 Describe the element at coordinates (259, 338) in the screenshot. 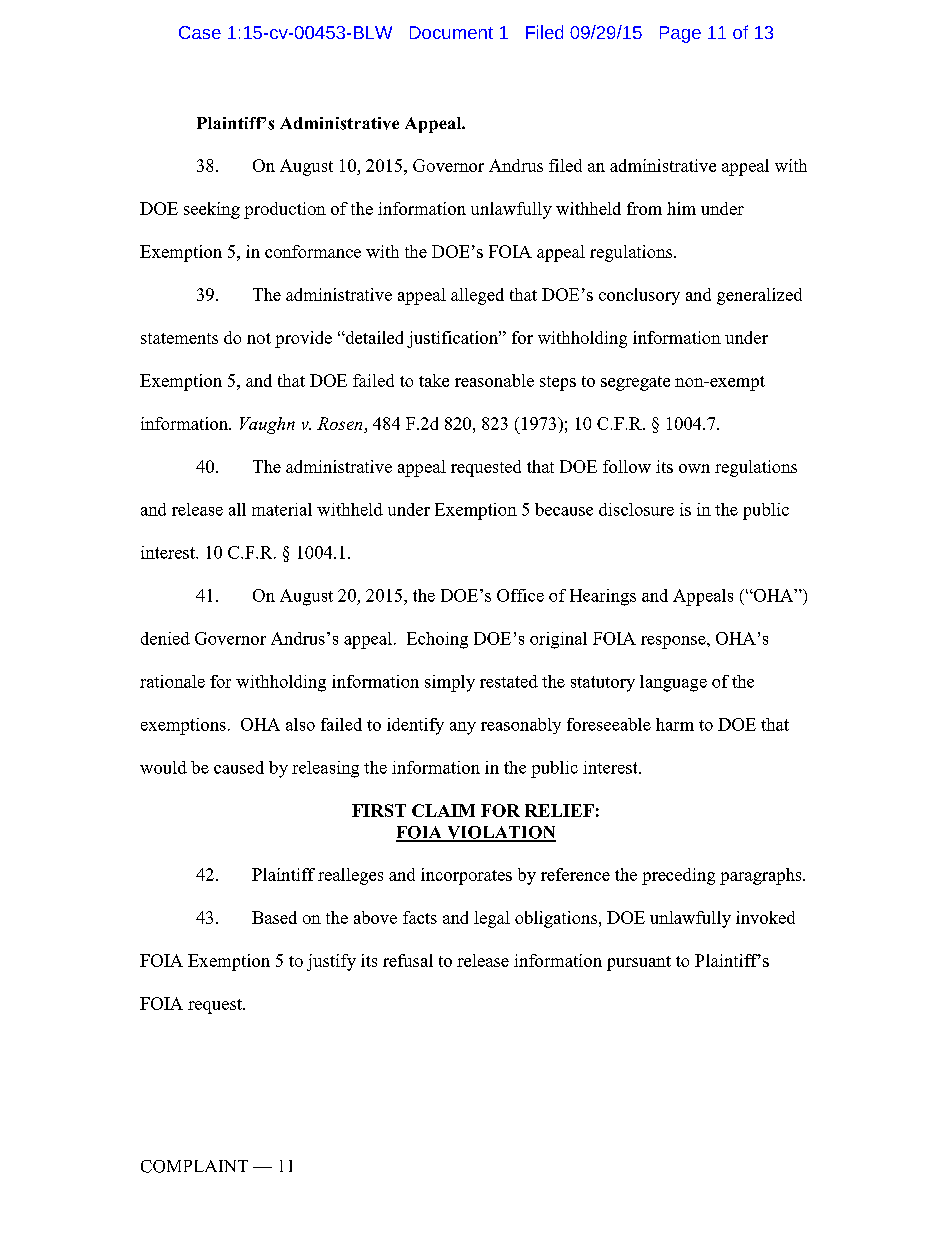

I see `not` at that location.
